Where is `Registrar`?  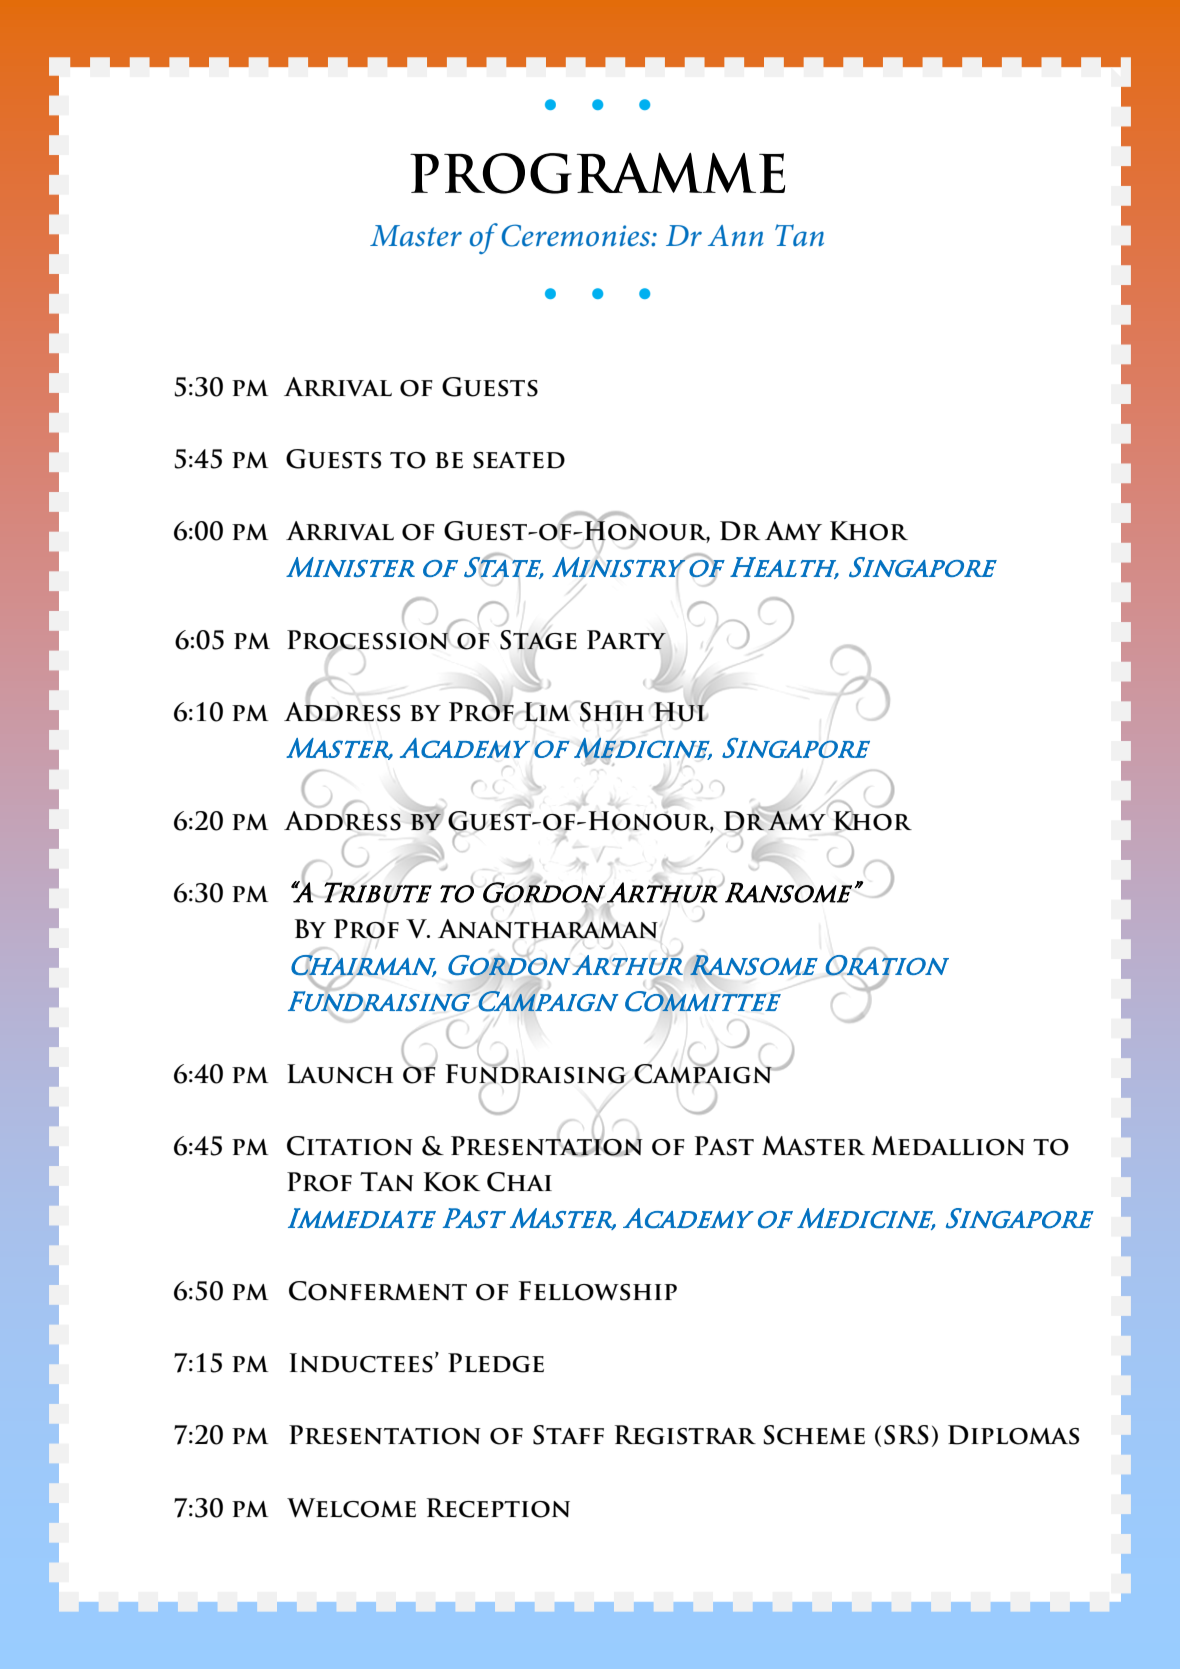
Registrar is located at coordinates (685, 1435).
